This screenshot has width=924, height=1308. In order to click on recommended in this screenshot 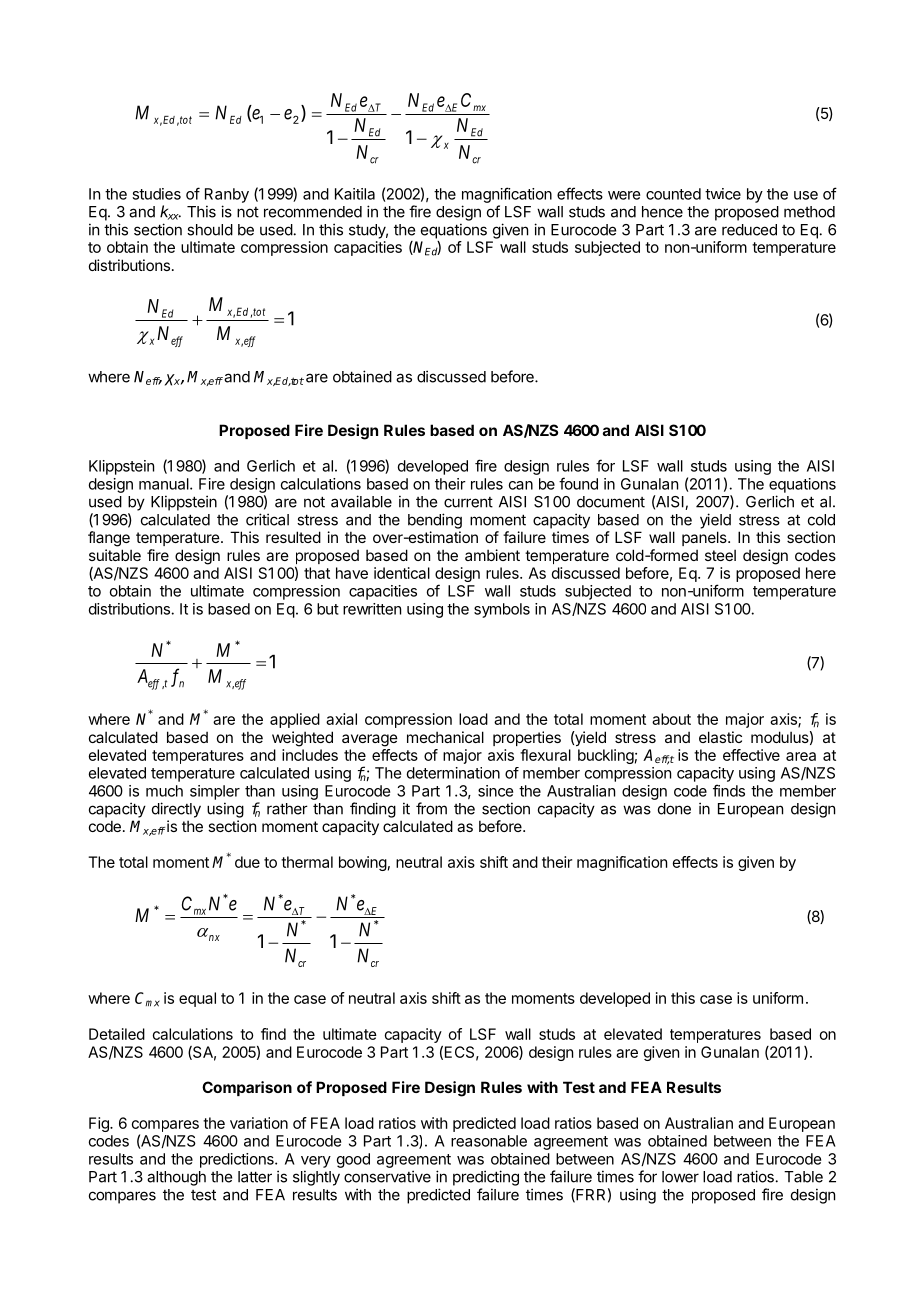, I will do `click(313, 212)`.
